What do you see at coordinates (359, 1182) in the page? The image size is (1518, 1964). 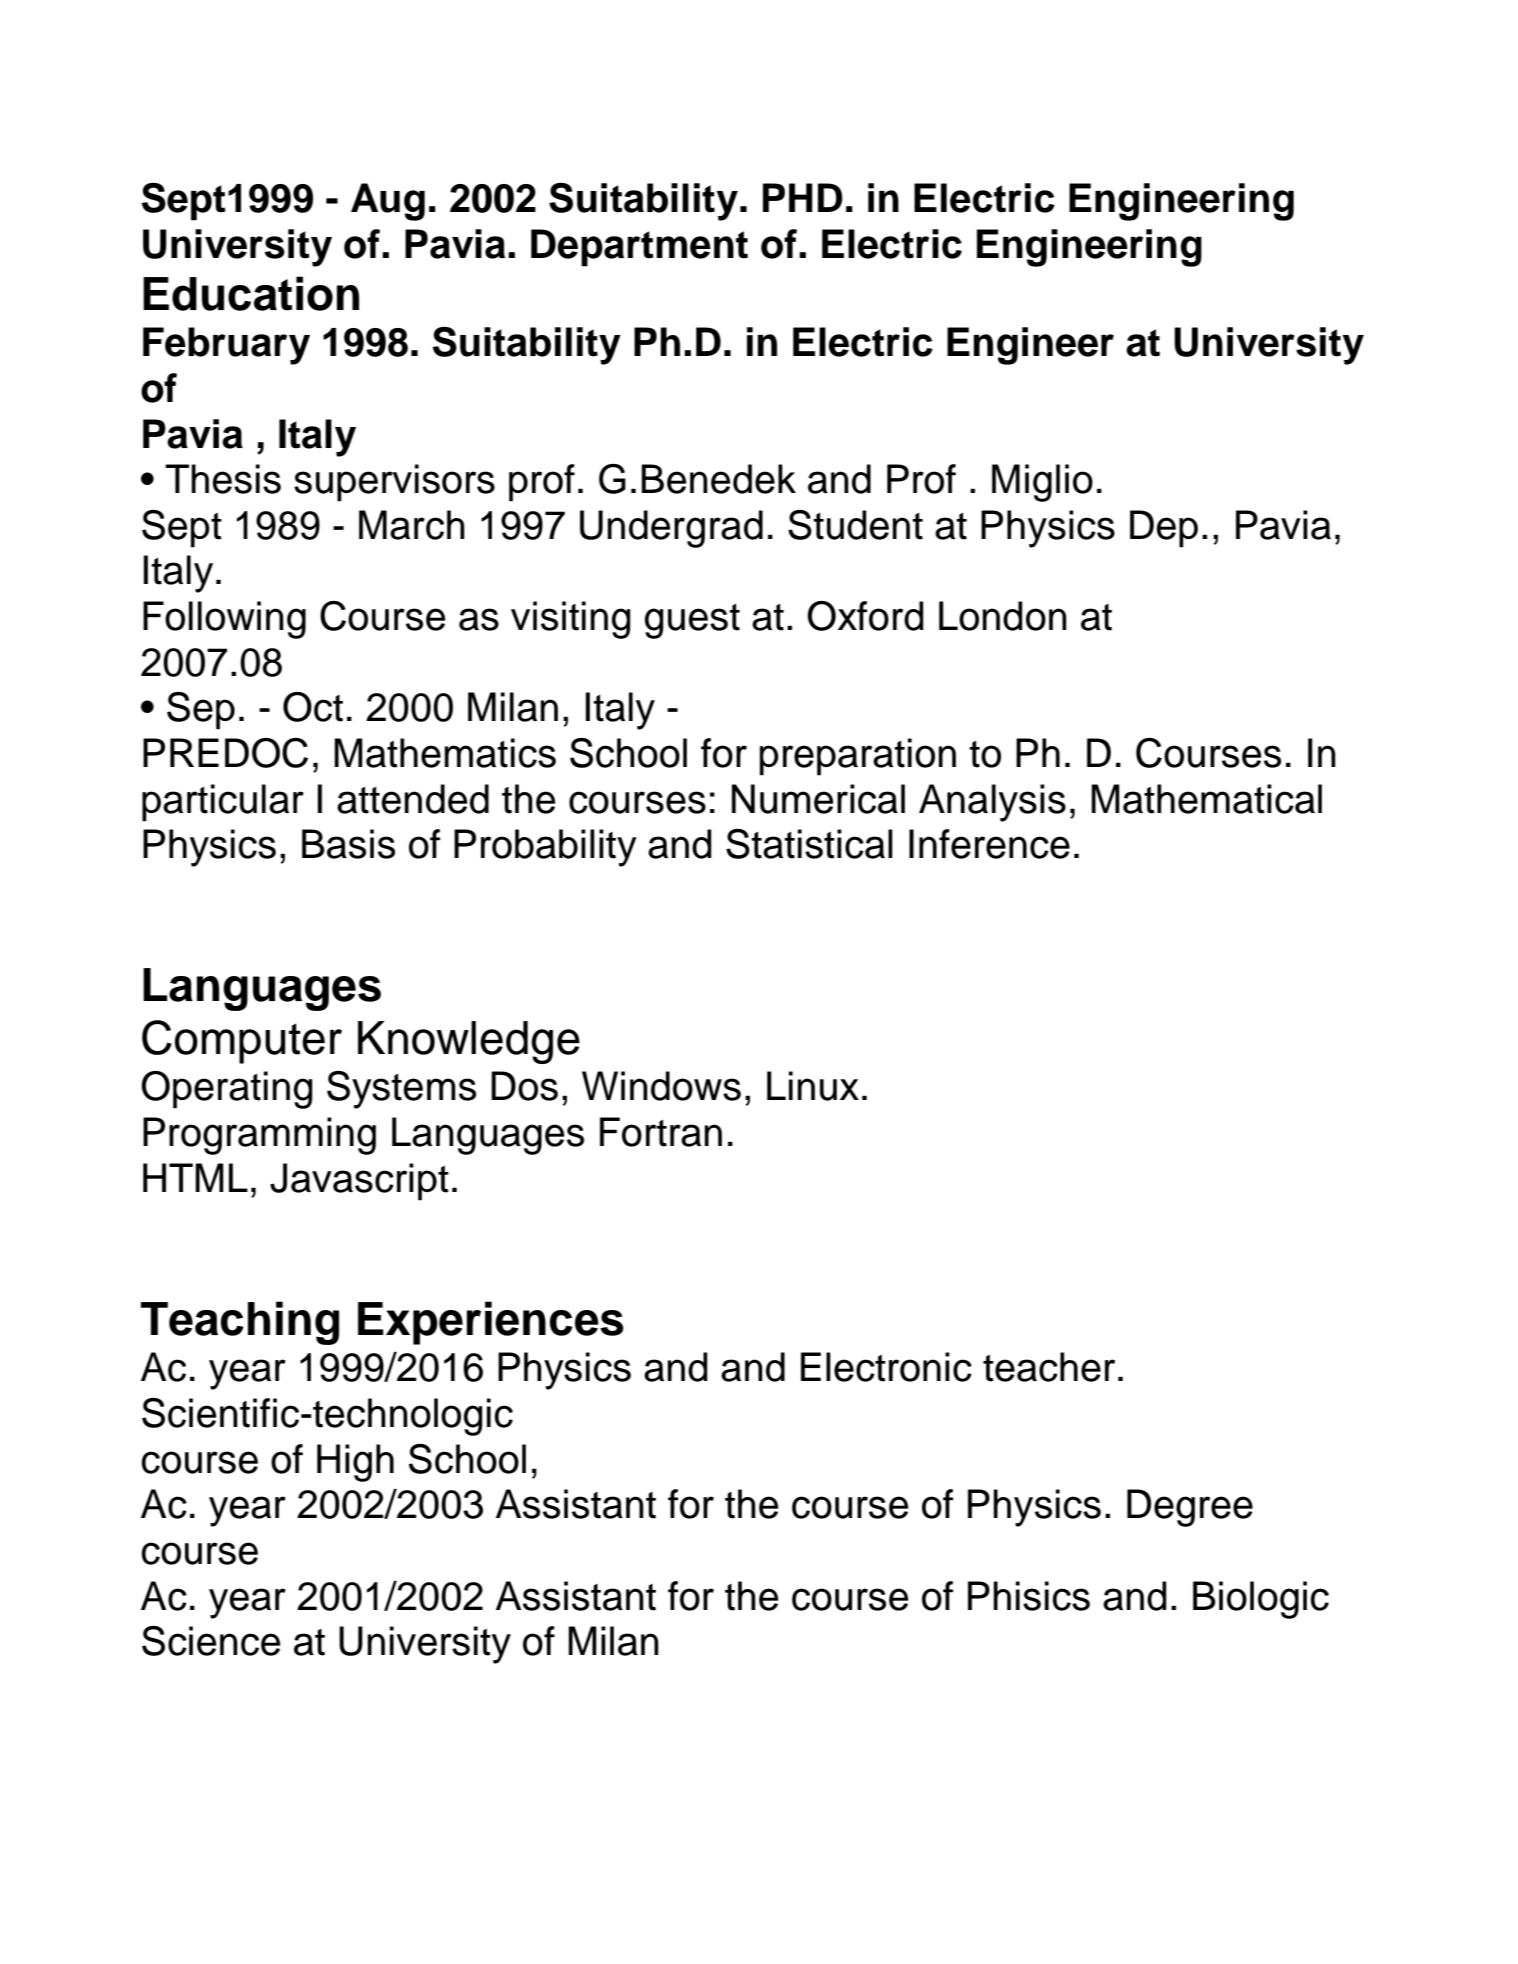 I see `Javascript` at bounding box center [359, 1182].
